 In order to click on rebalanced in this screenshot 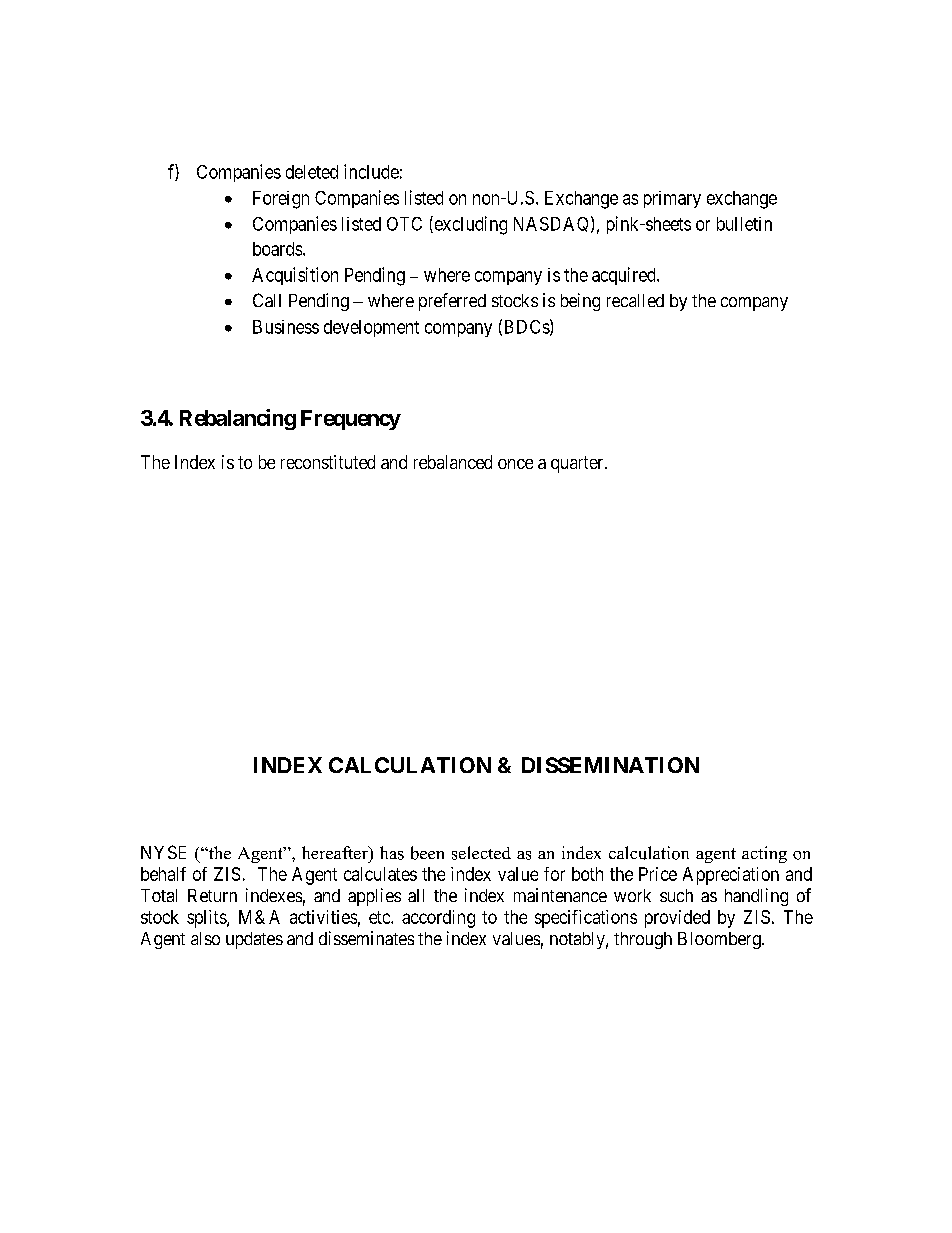, I will do `click(453, 462)`.
